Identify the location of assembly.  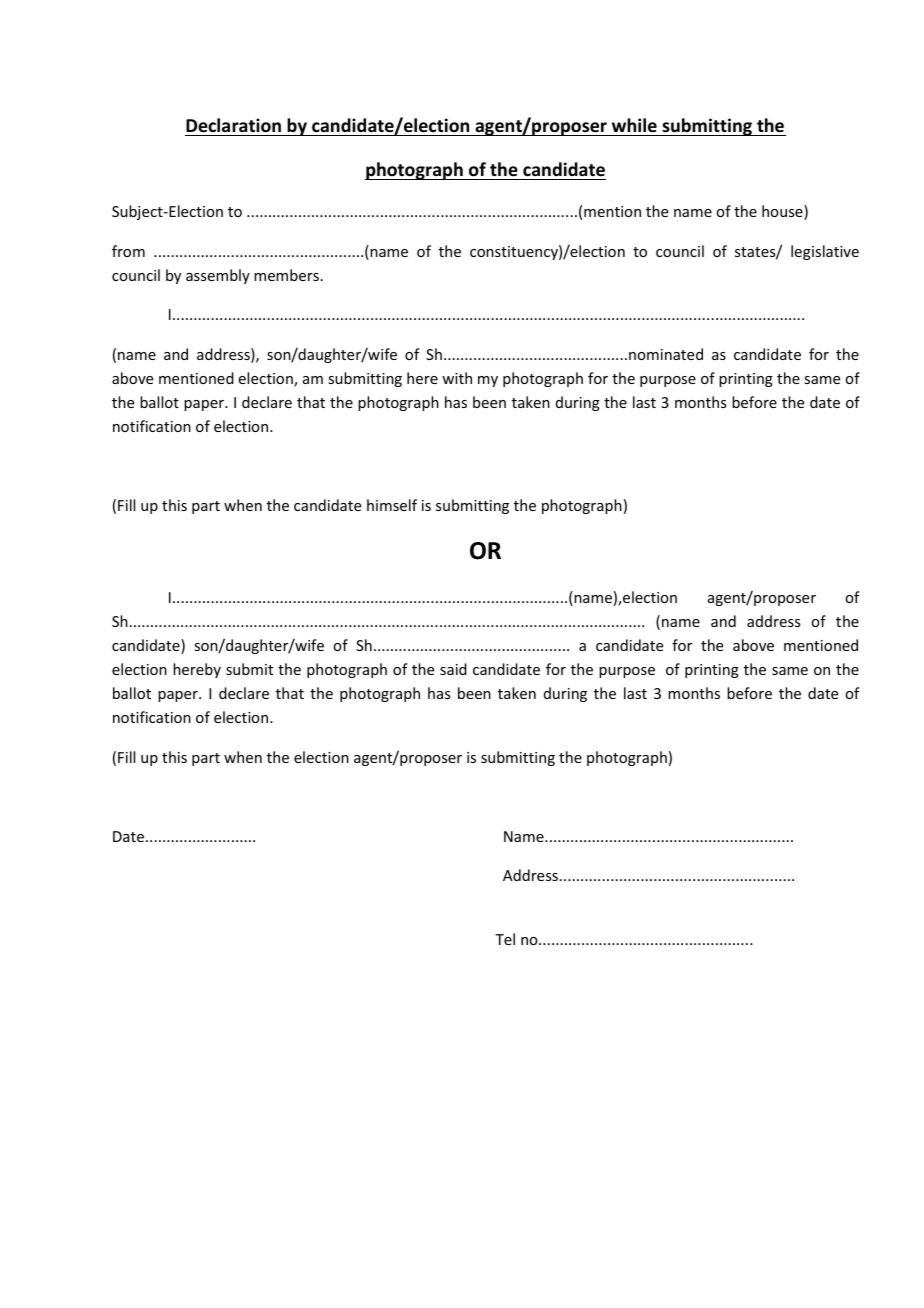
(218, 276).
